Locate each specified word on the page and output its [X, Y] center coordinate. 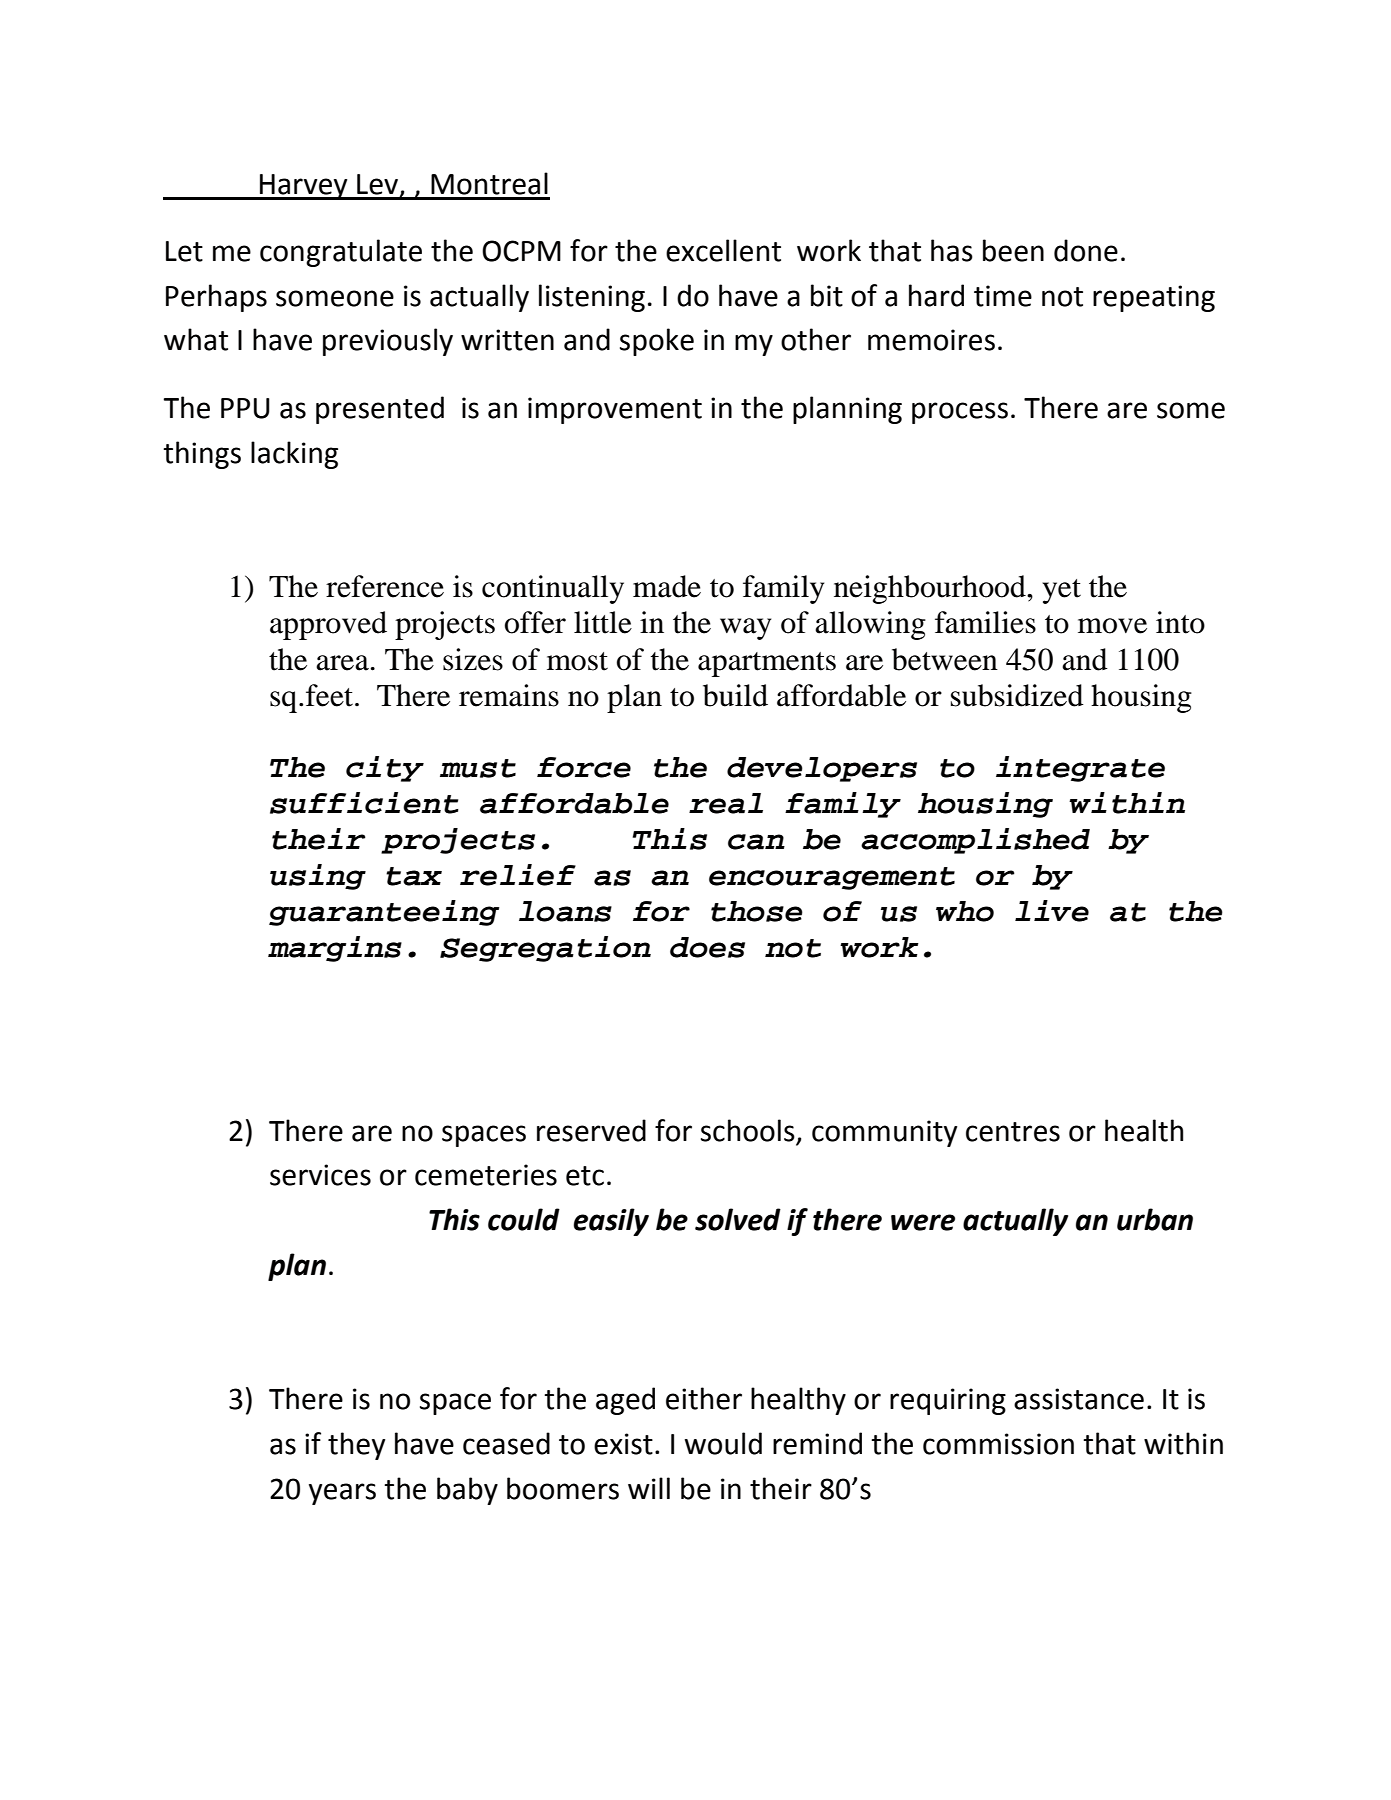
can [756, 842]
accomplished [975, 841]
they [356, 1446]
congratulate [341, 253]
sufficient [364, 803]
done [1086, 250]
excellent [723, 250]
